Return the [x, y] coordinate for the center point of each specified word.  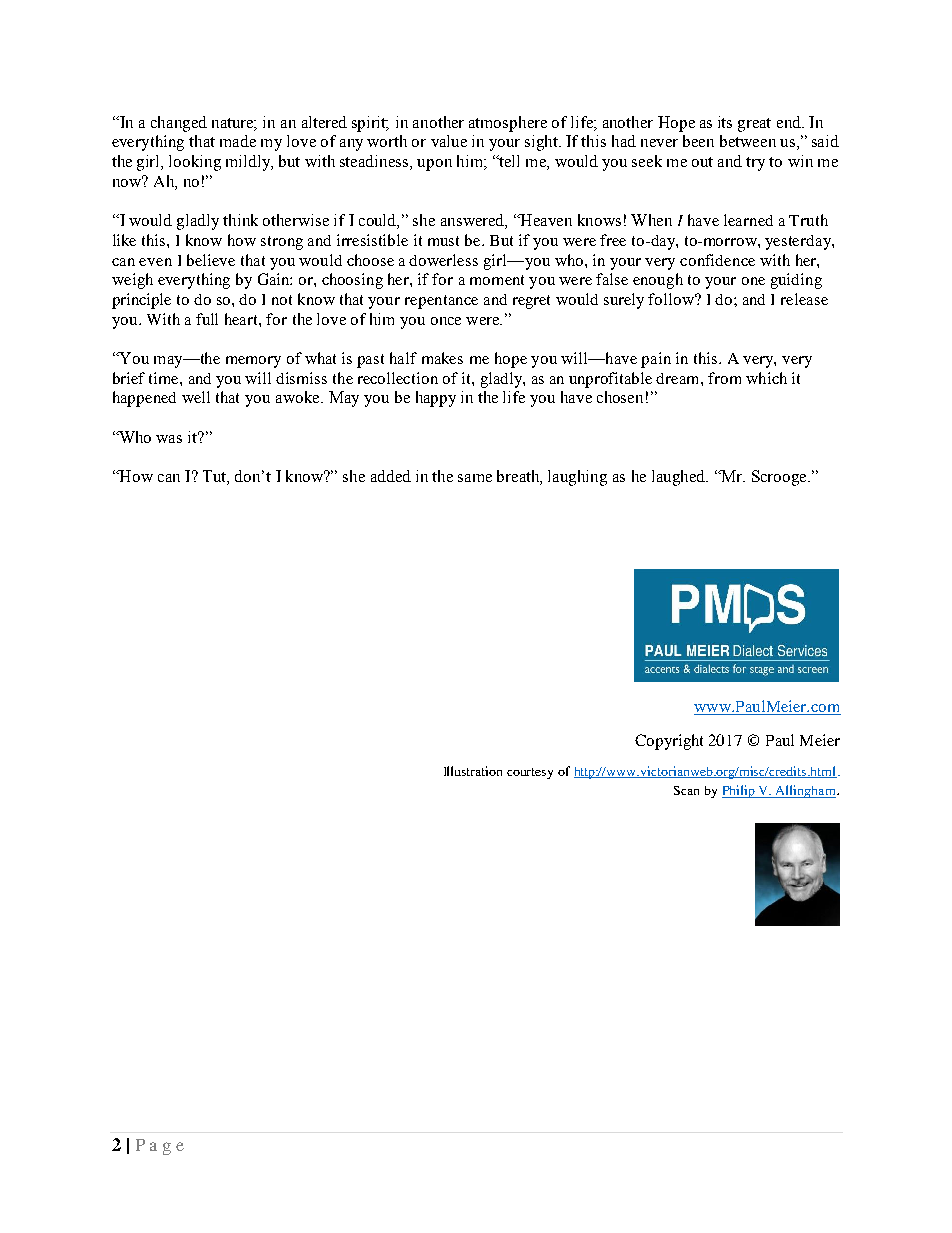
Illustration [473, 771]
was [169, 439]
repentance [441, 302]
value [449, 141]
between [748, 141]
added [391, 476]
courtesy [530, 773]
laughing [577, 478]
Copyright [669, 742]
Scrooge [780, 478]
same [475, 478]
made [238, 141]
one [753, 281]
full [207, 319]
